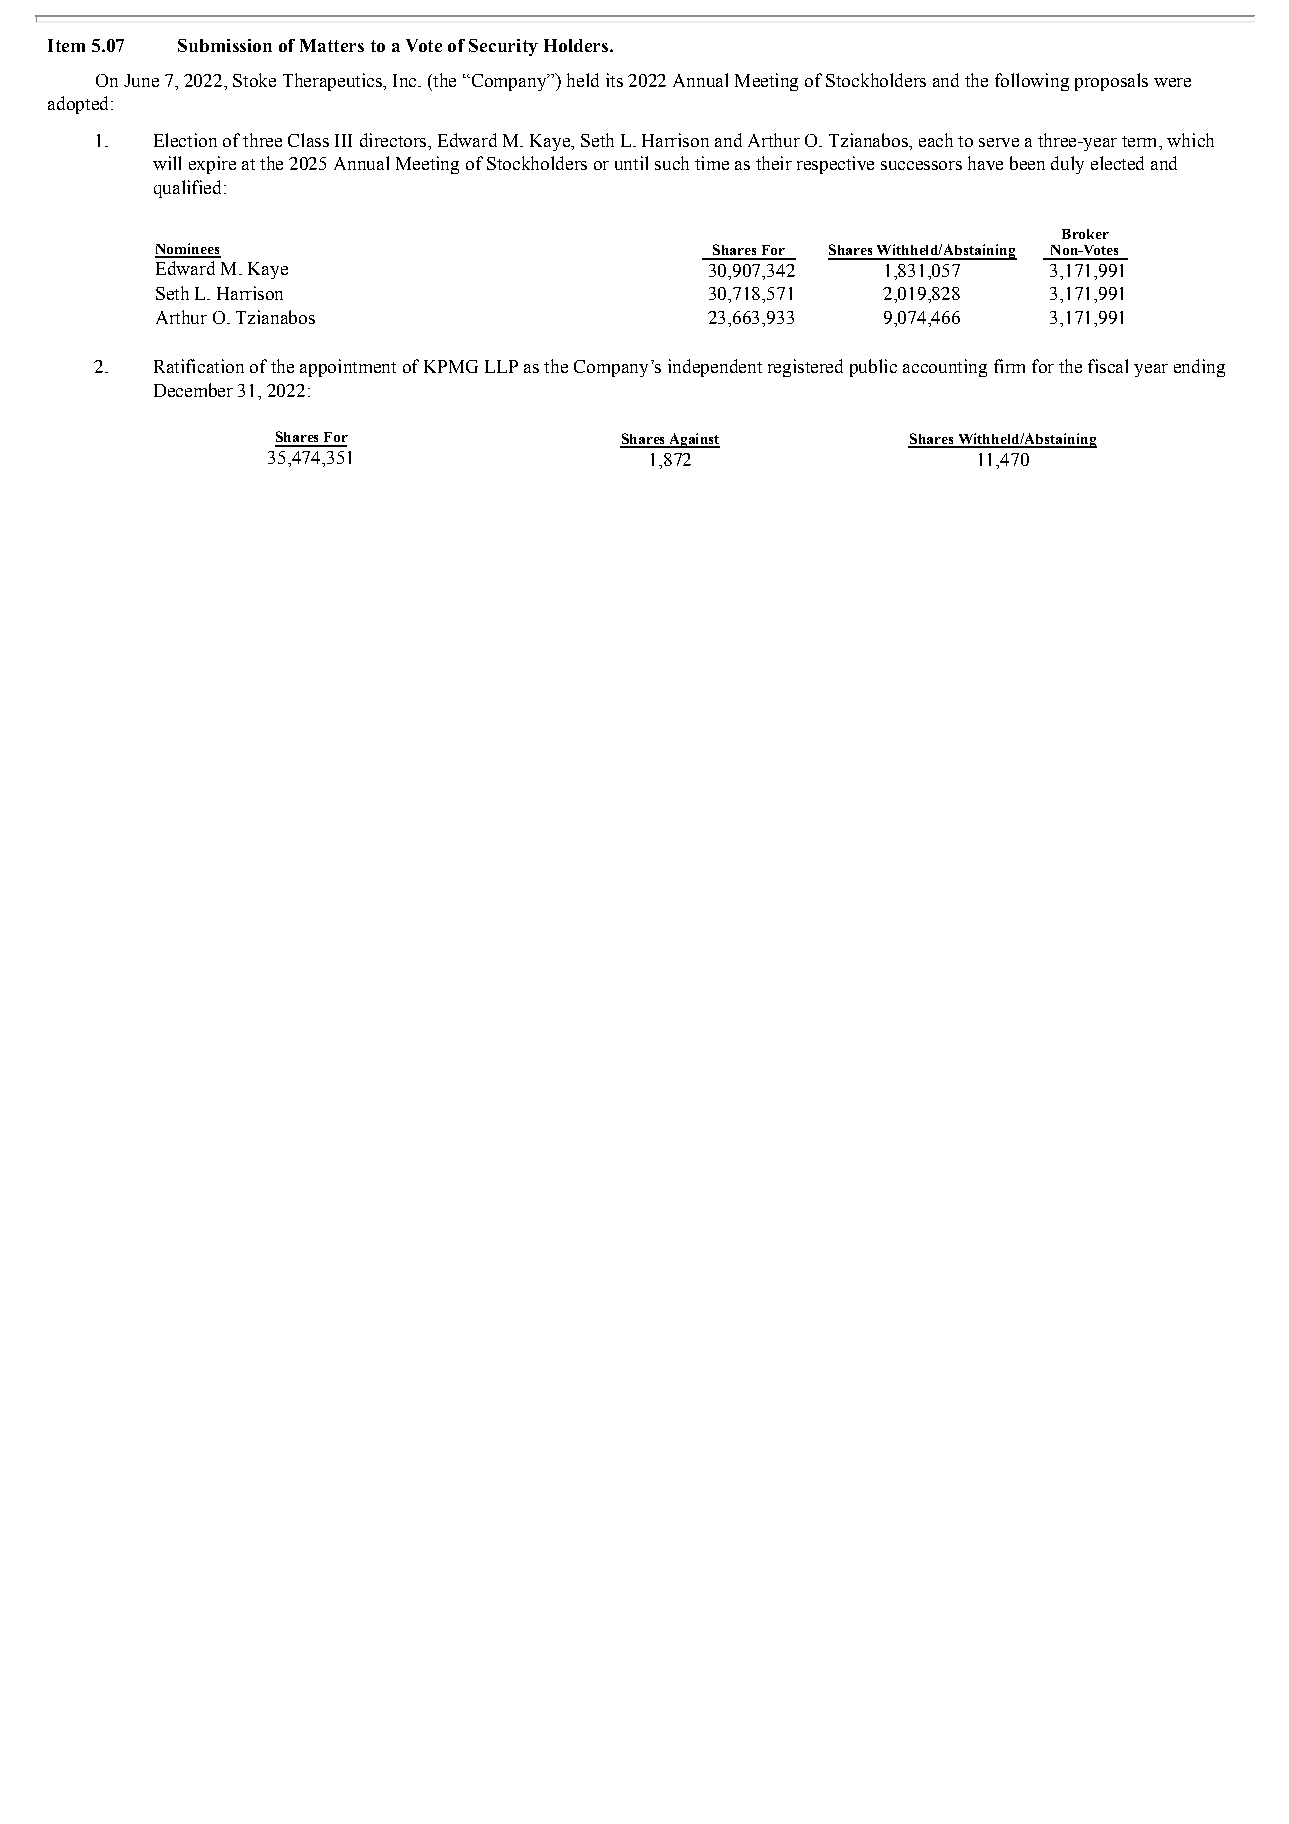 The height and width of the screenshot is (1824, 1289). Describe the element at coordinates (1032, 82) in the screenshot. I see `following` at that location.
